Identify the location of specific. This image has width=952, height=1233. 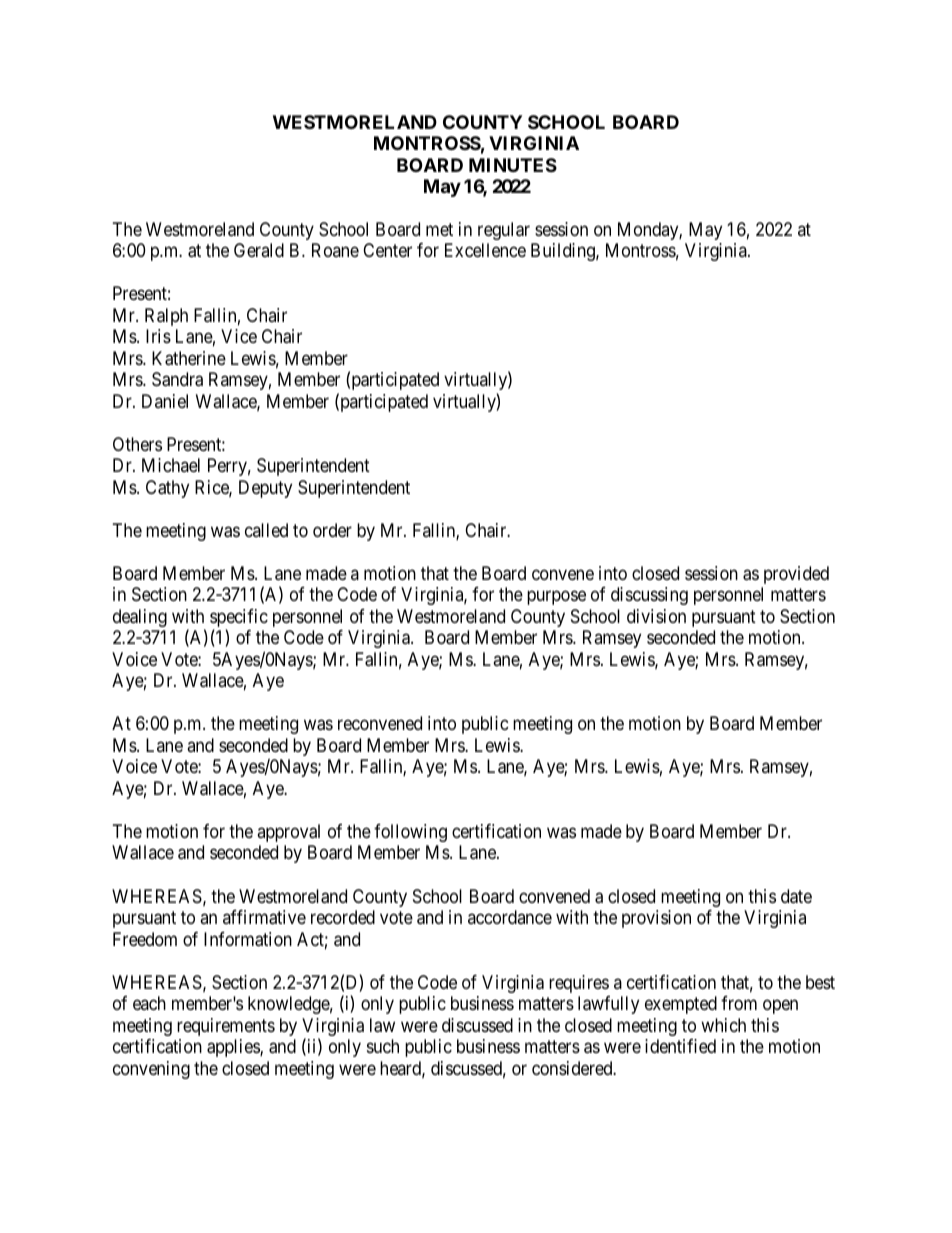
(239, 619).
